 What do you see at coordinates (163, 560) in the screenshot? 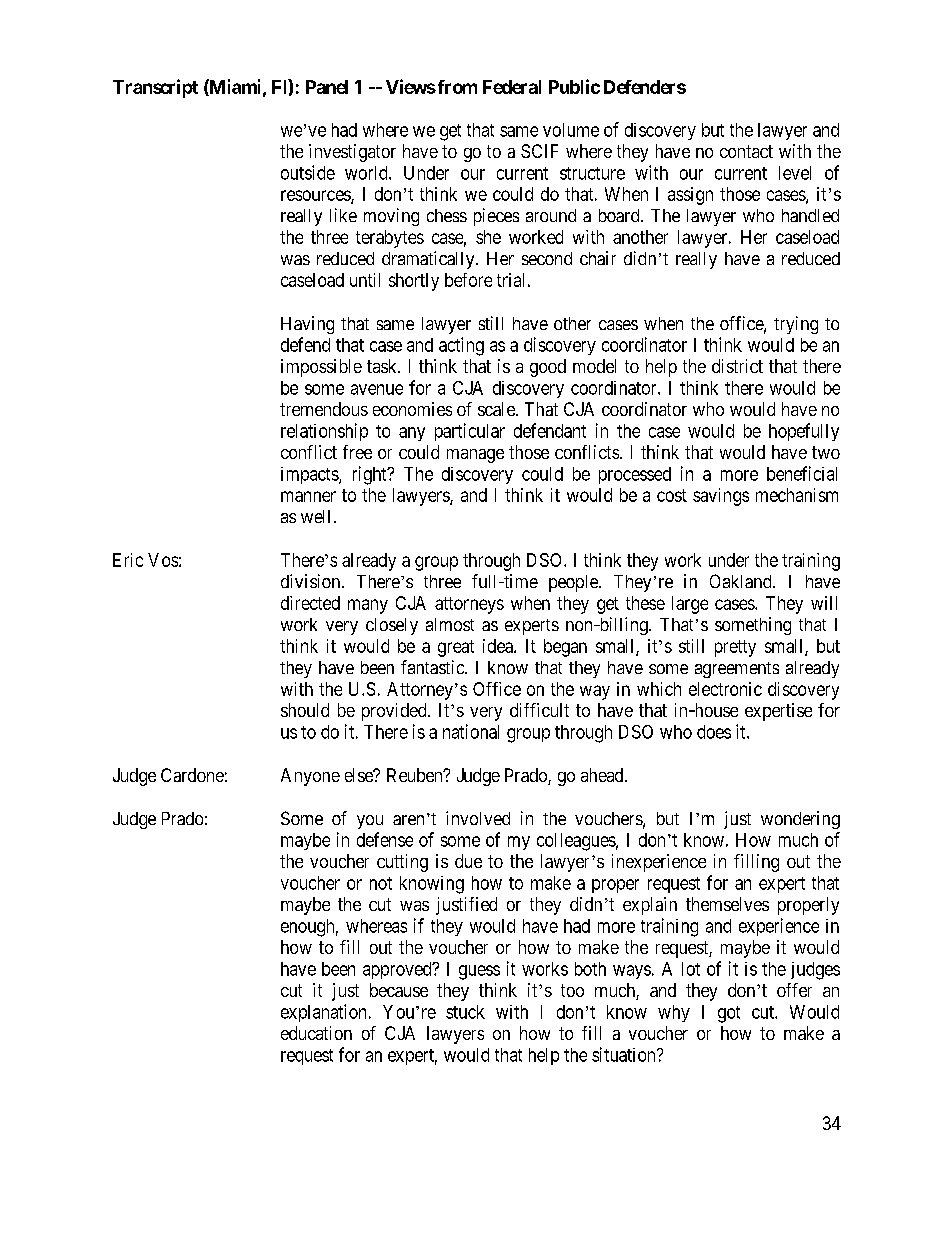
I see `Vos` at bounding box center [163, 560].
